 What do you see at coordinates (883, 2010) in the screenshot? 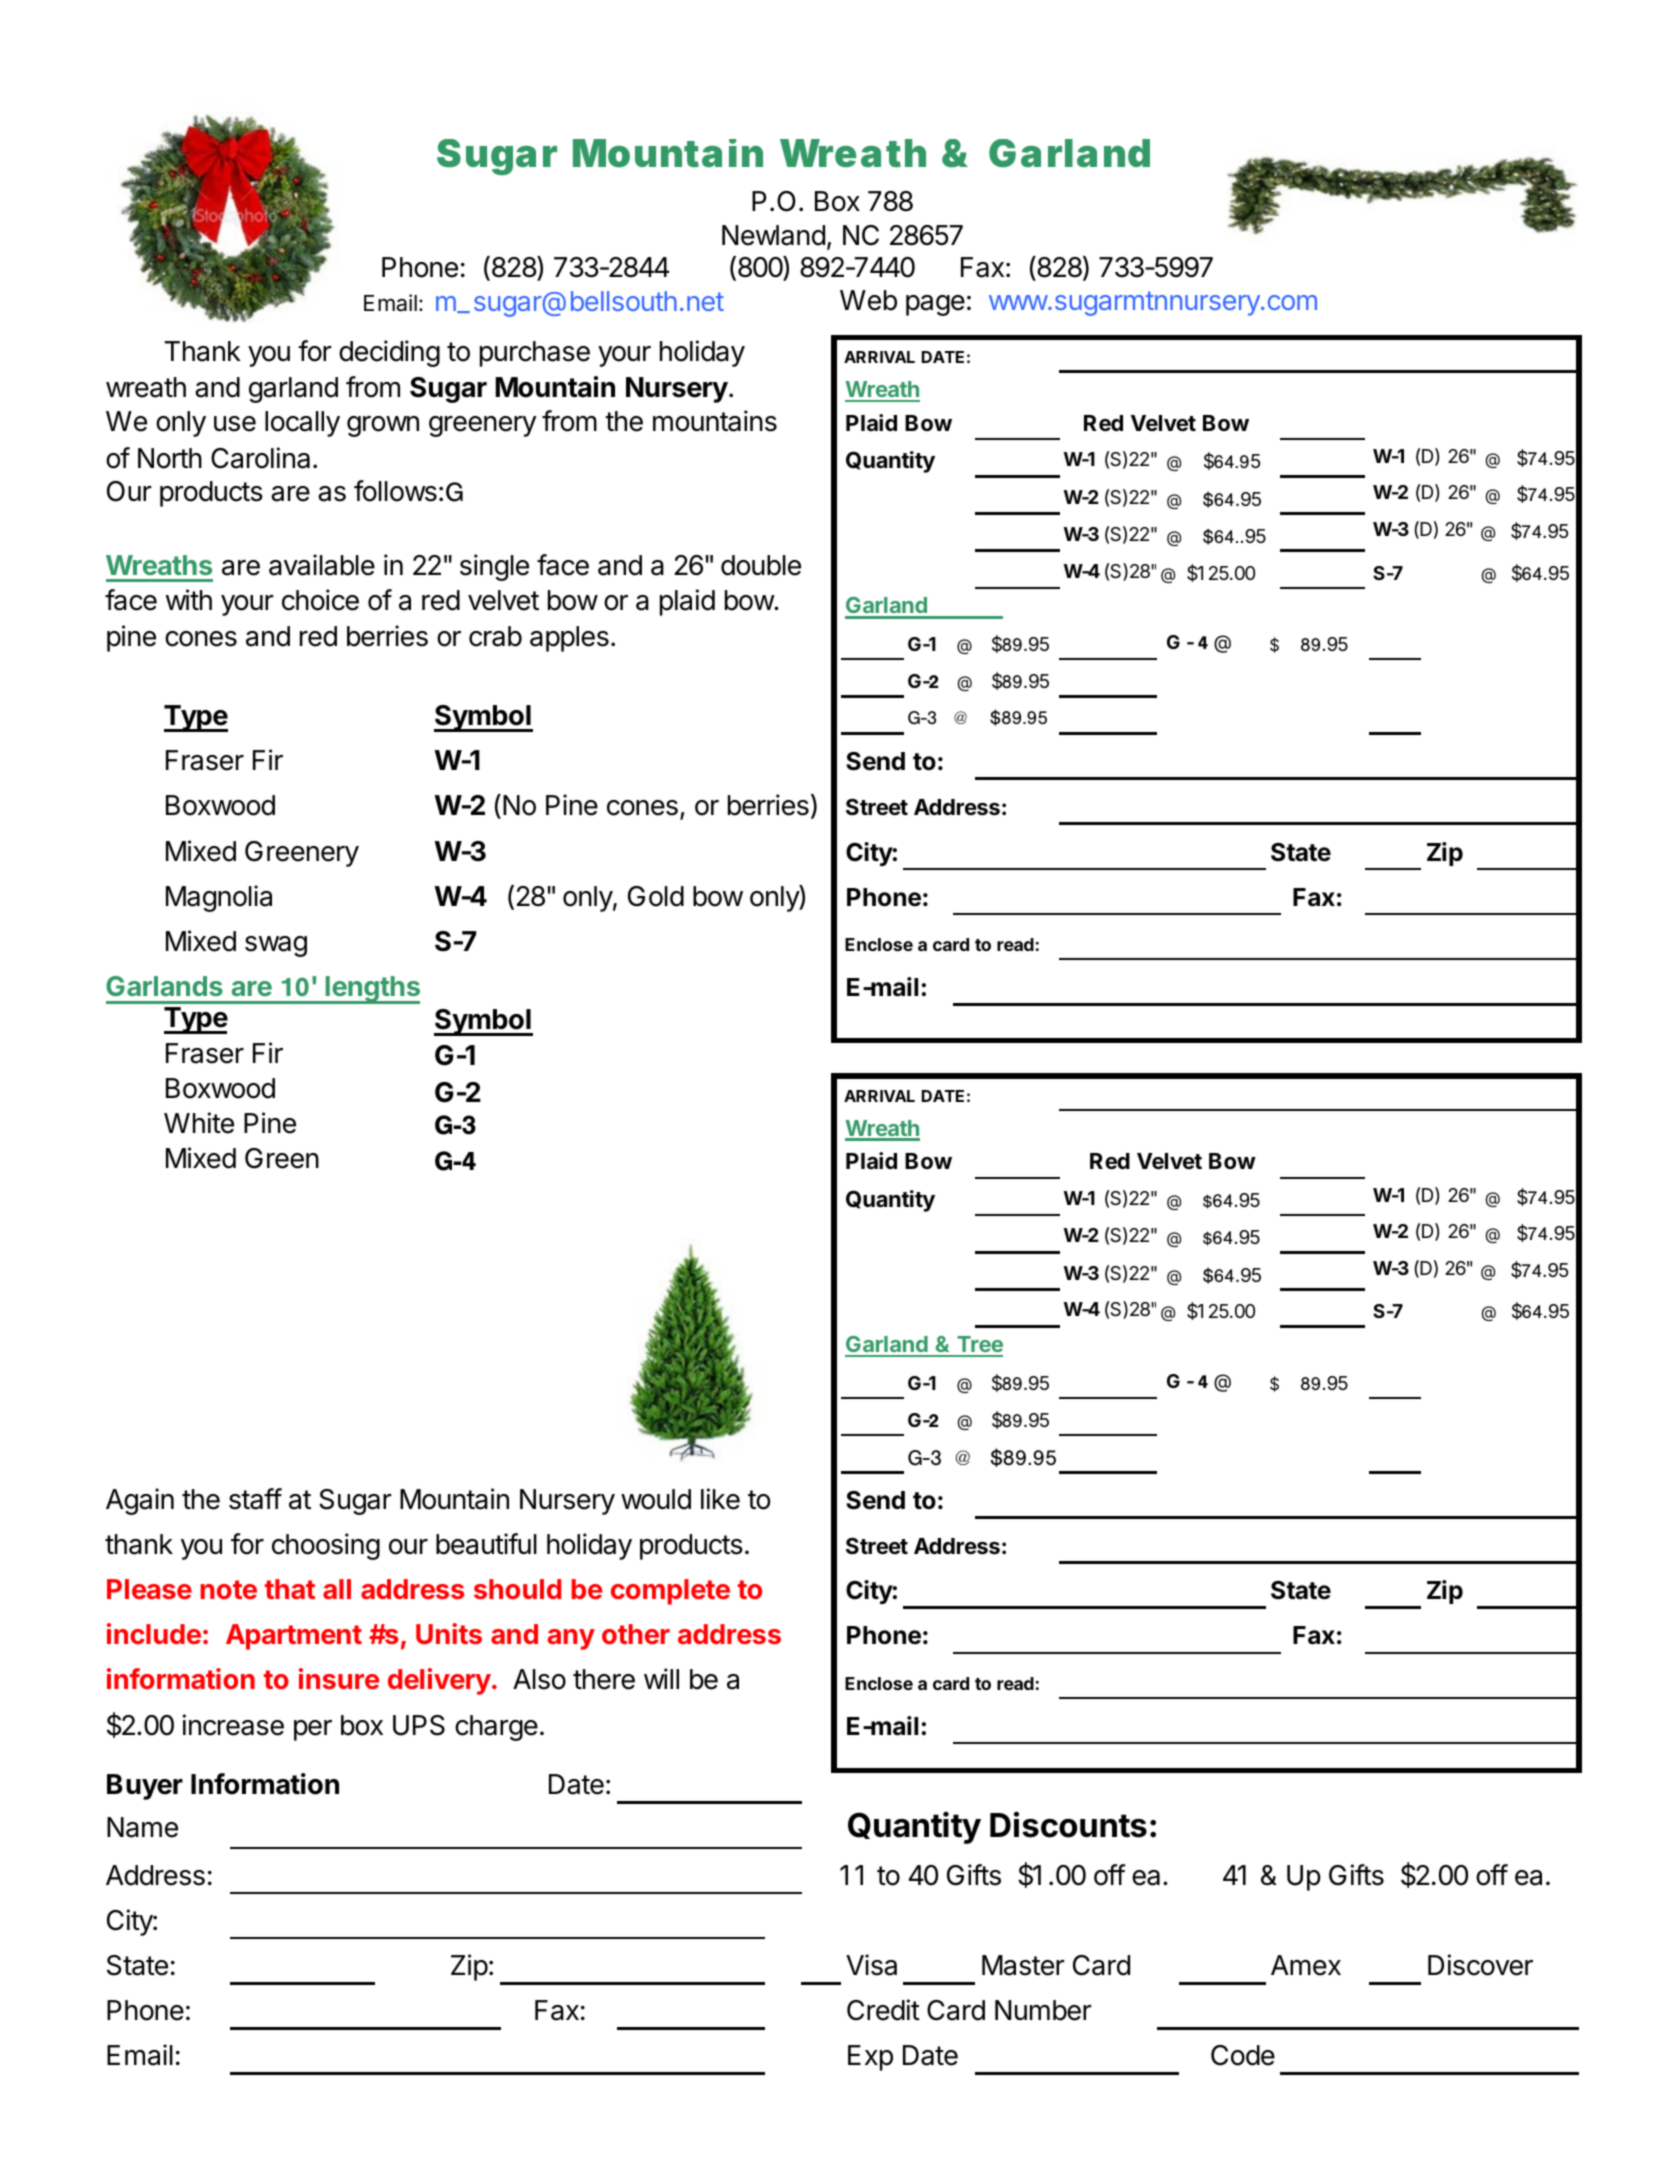
I see `Credit` at bounding box center [883, 2010].
